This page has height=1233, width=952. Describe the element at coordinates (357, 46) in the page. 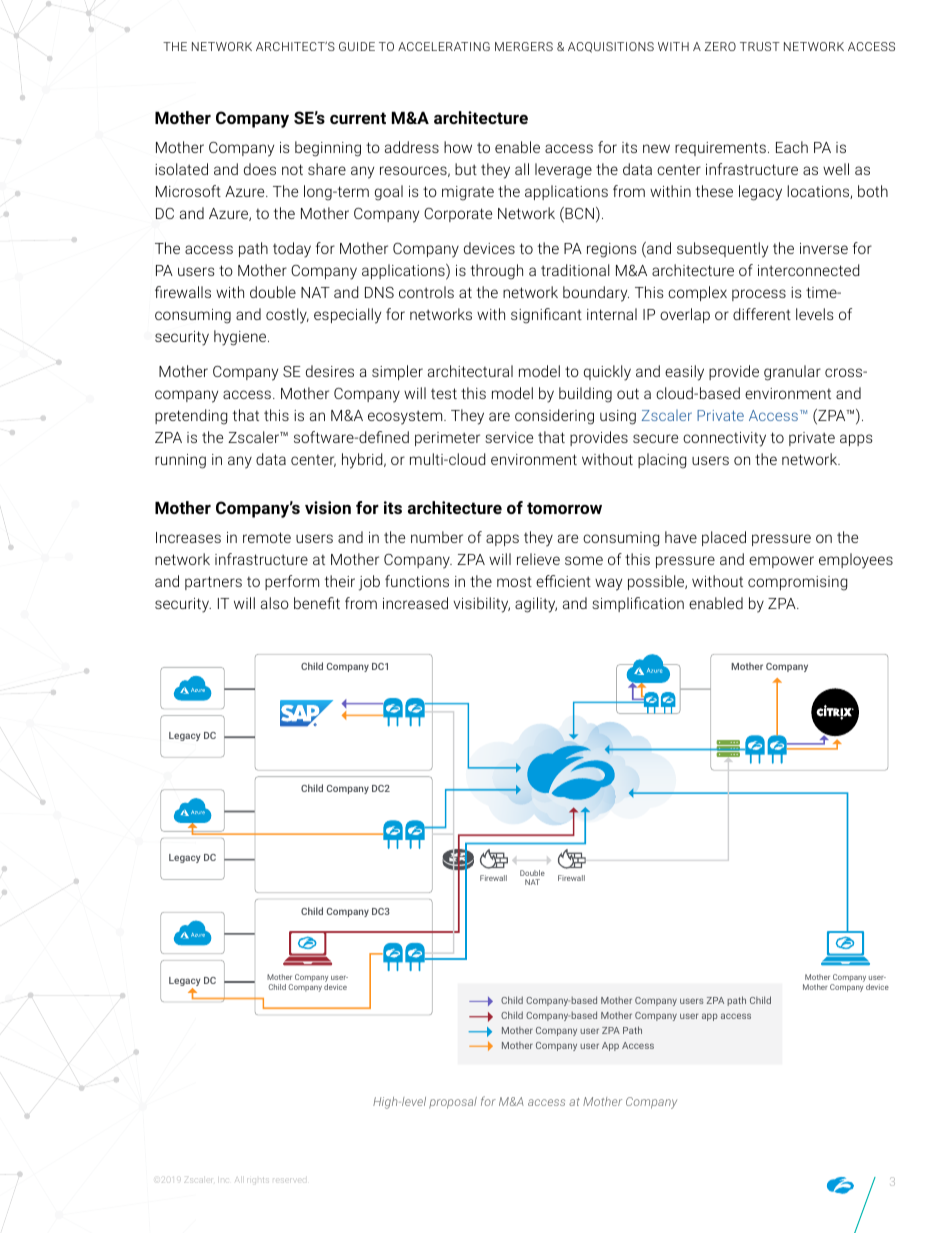

I see `GUIDE` at that location.
